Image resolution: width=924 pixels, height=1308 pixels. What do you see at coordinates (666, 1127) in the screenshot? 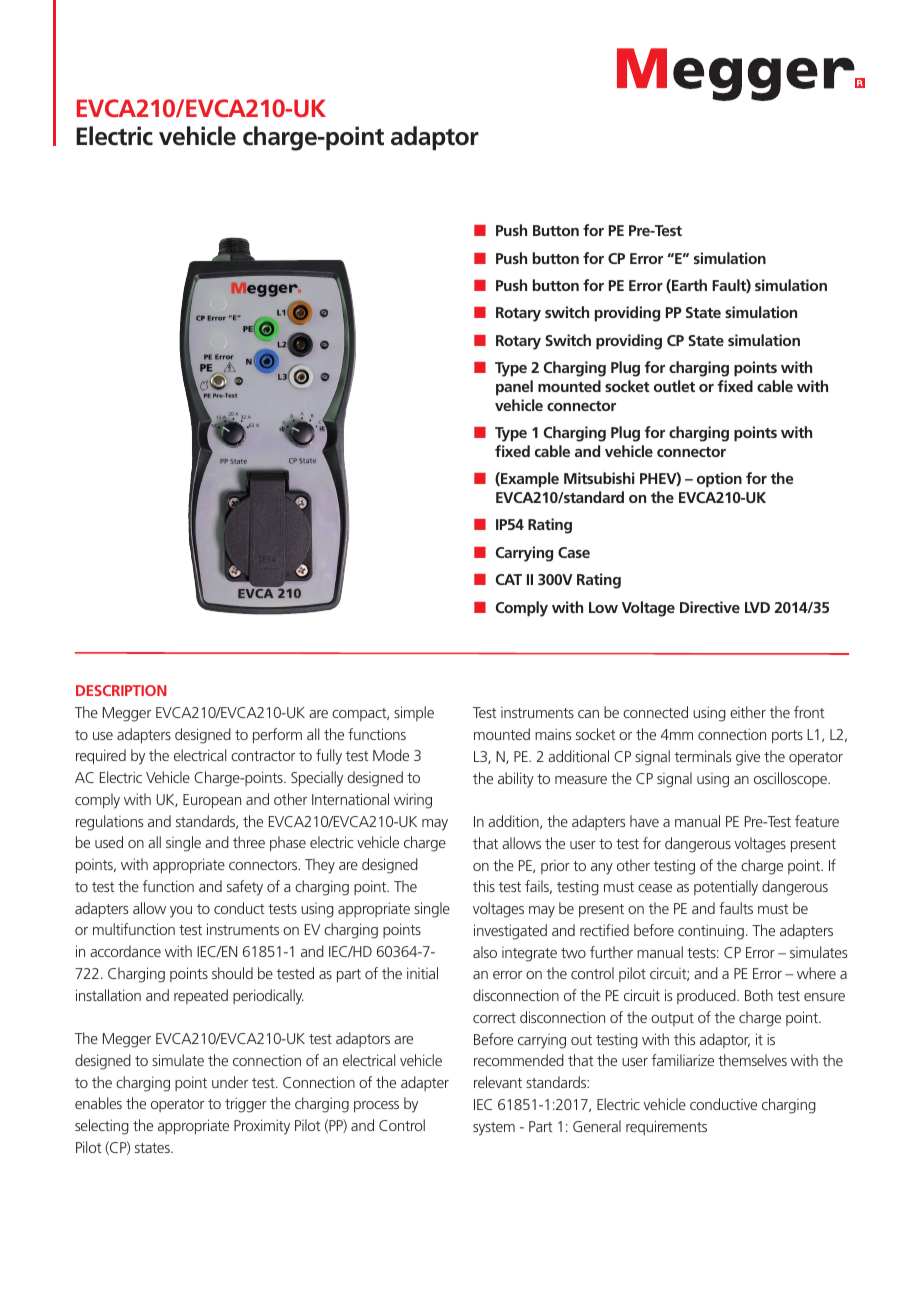
I see `requirements` at bounding box center [666, 1127].
